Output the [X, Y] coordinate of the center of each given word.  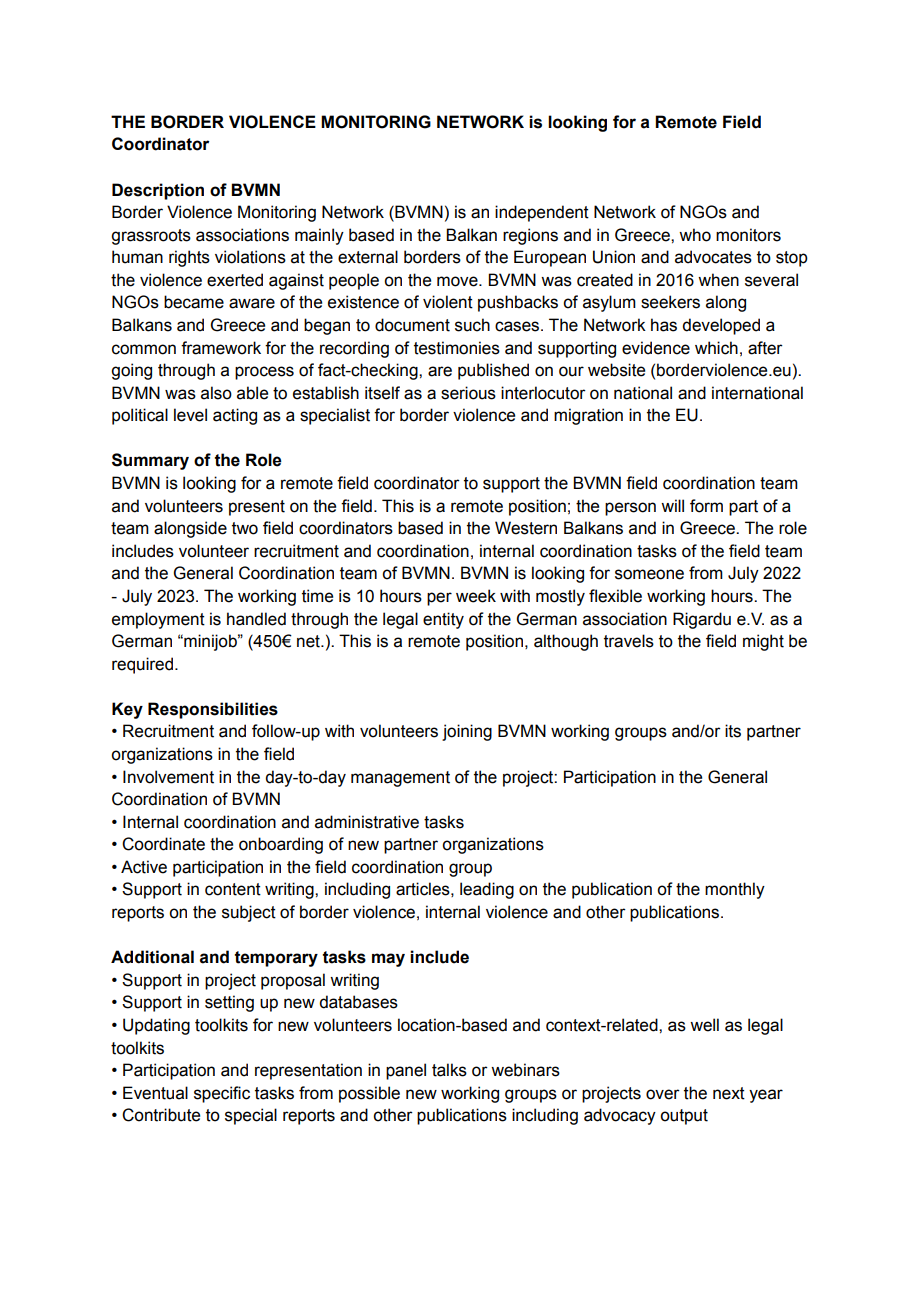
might [763, 642]
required [142, 665]
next [729, 1093]
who [695, 235]
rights [189, 258]
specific [222, 1094]
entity [443, 620]
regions [530, 236]
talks [449, 1070]
